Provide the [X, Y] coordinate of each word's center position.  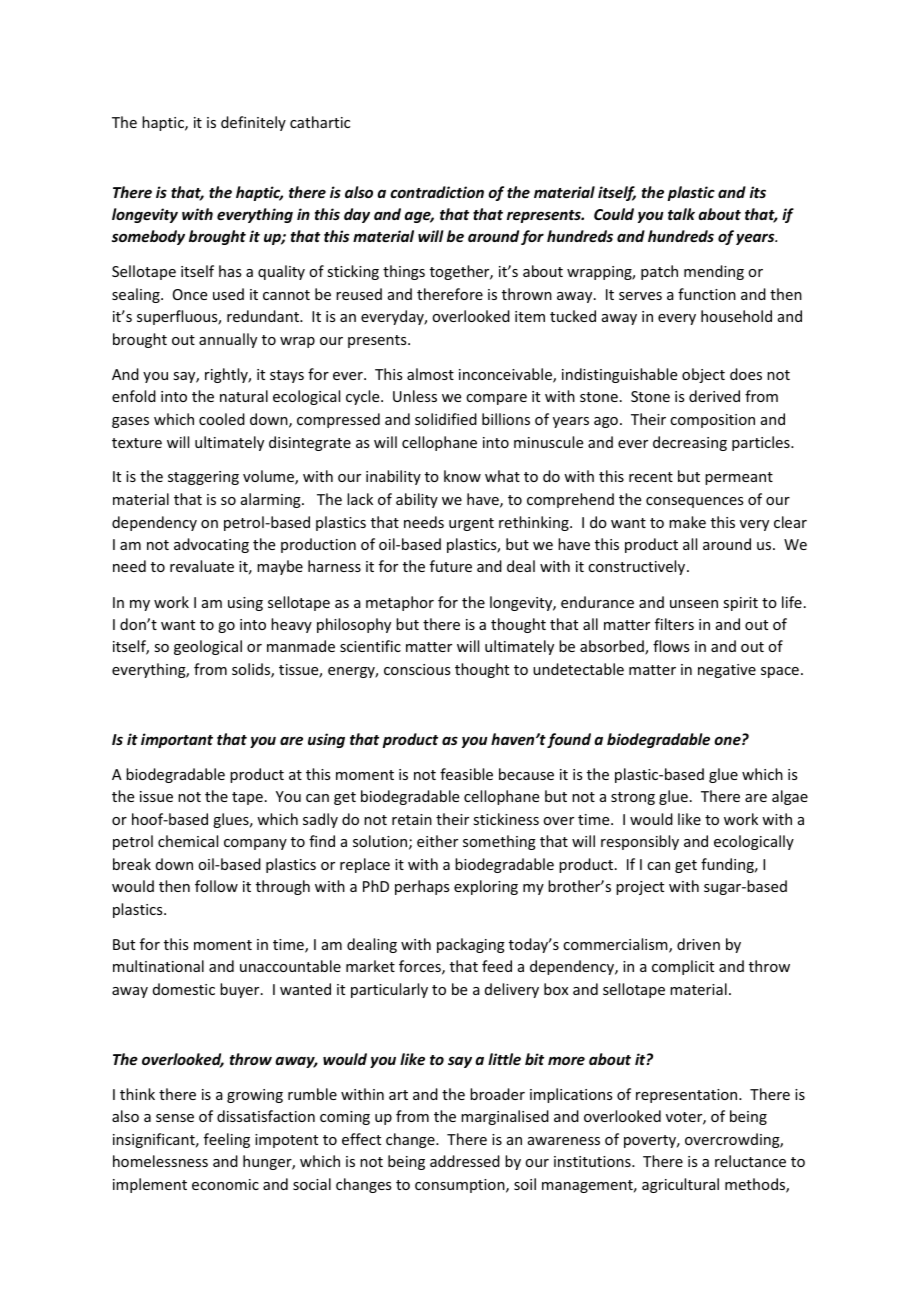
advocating [211, 545]
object [703, 375]
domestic [184, 989]
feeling [227, 1140]
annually [228, 340]
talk [681, 214]
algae [790, 797]
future [451, 566]
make [687, 522]
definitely [253, 123]
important [177, 740]
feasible [466, 774]
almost [430, 374]
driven [698, 944]
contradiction [437, 192]
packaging [471, 945]
